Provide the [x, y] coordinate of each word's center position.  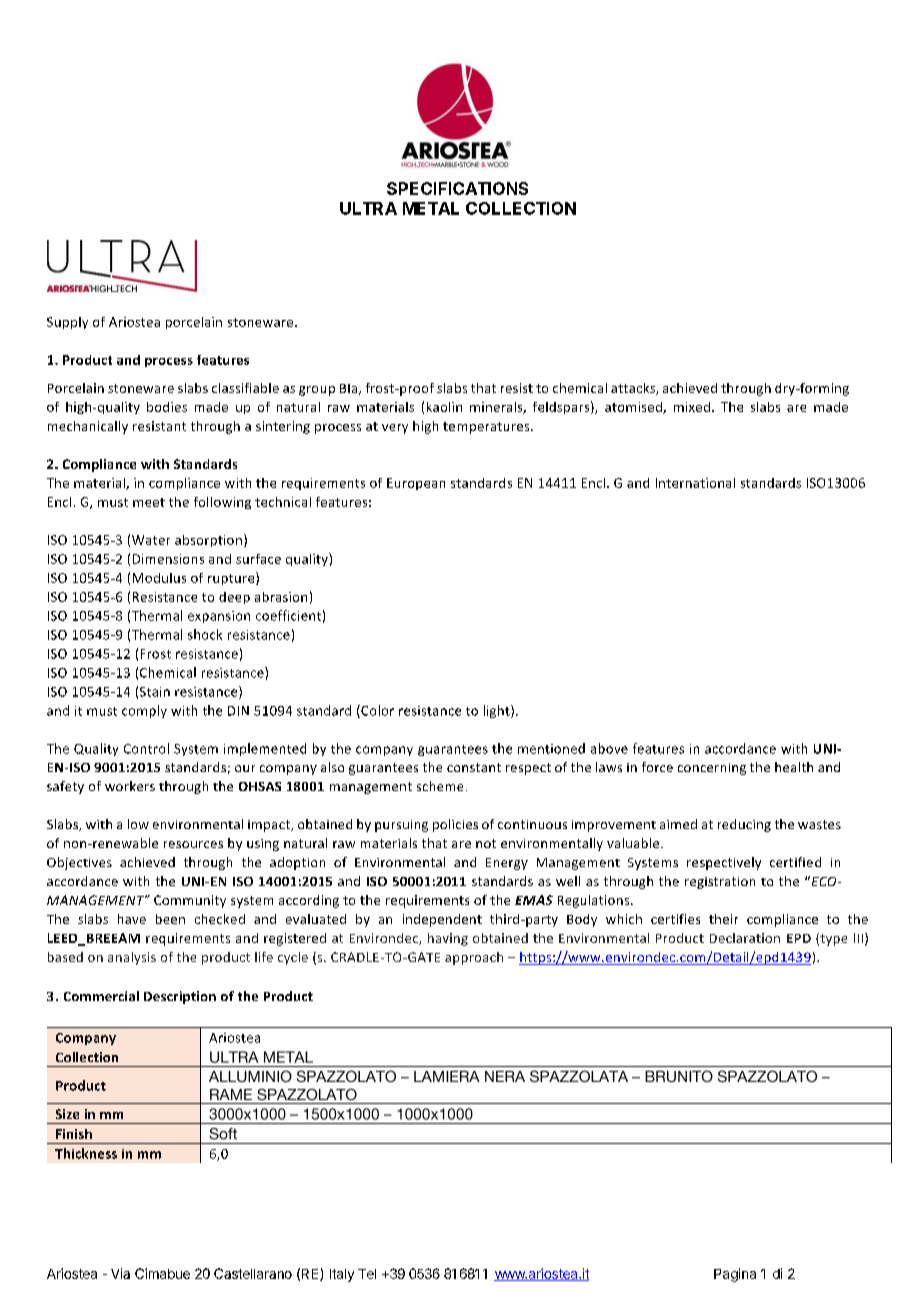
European [416, 484]
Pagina [735, 1275]
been [170, 919]
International [695, 483]
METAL [431, 208]
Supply [67, 323]
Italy [342, 1275]
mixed [692, 407]
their [723, 919]
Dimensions [168, 559]
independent [442, 920]
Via [120, 1273]
